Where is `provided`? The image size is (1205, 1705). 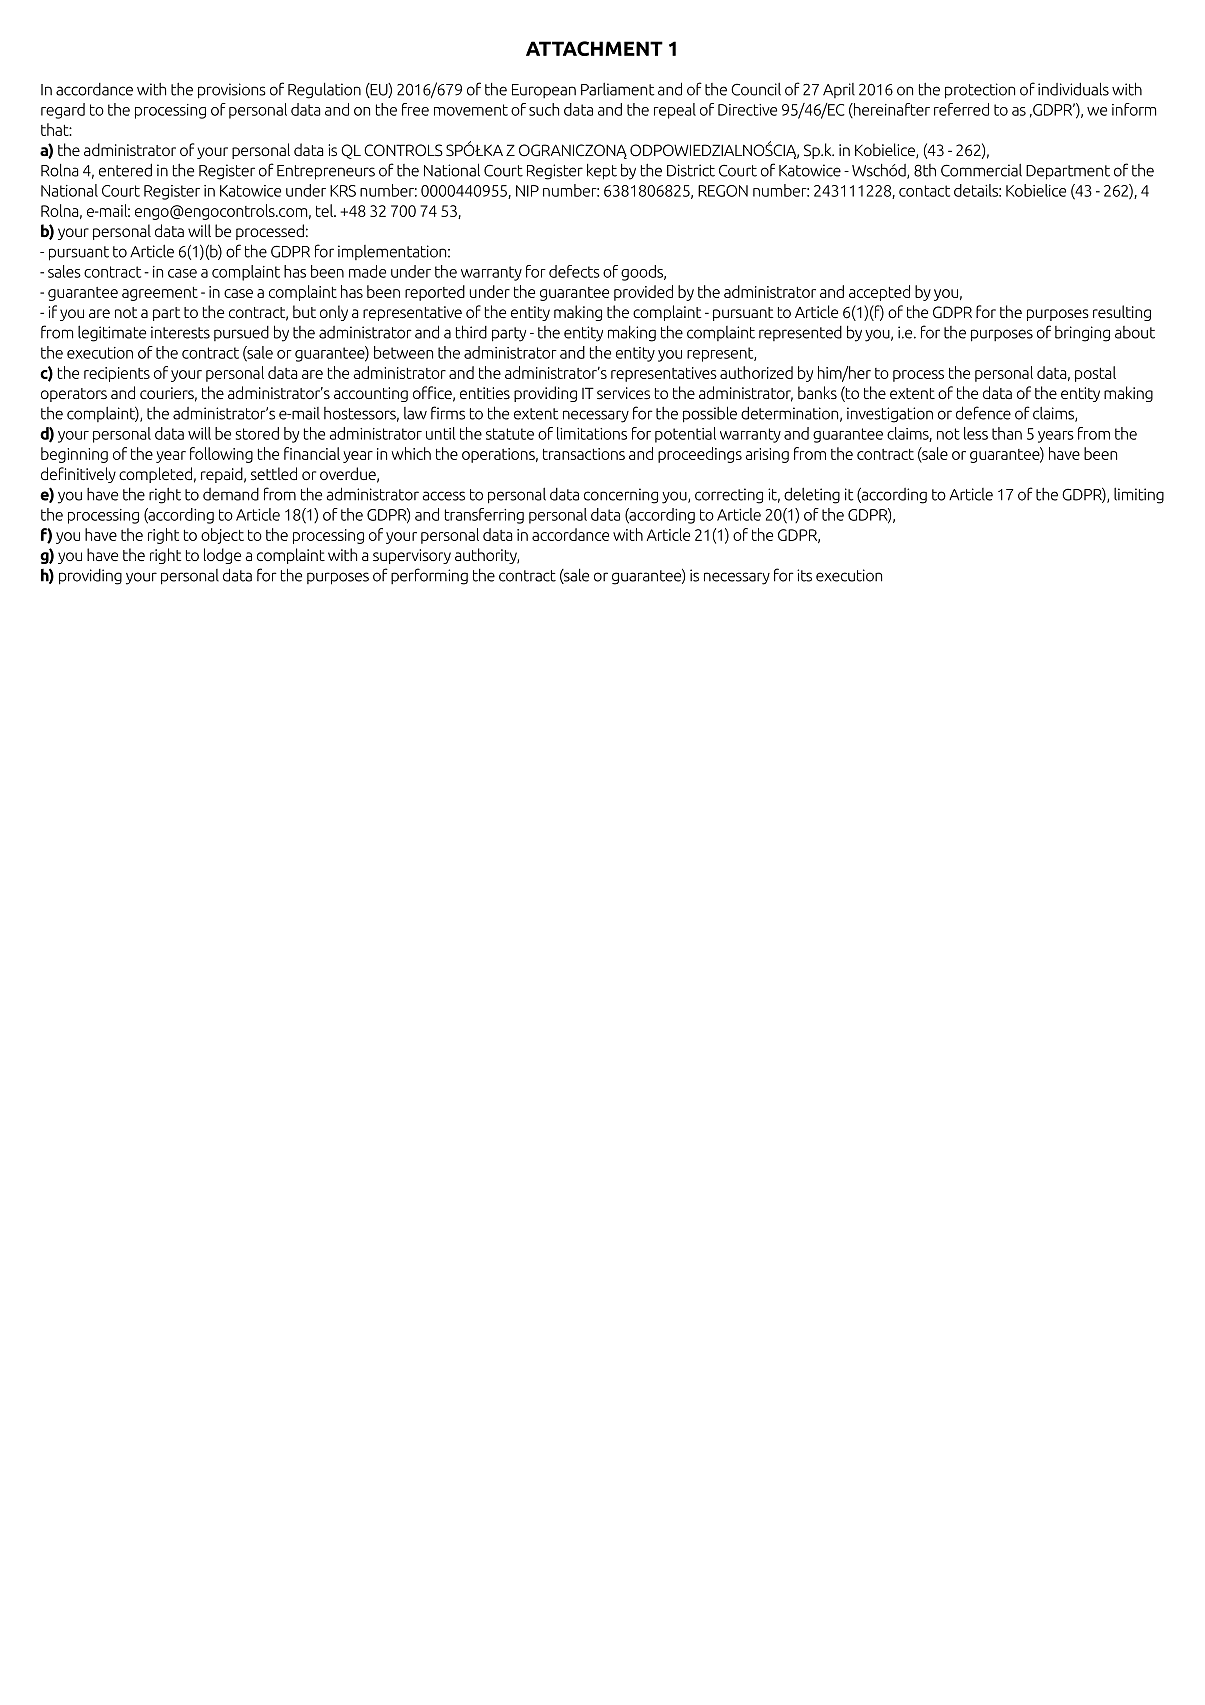 provided is located at coordinates (643, 293).
